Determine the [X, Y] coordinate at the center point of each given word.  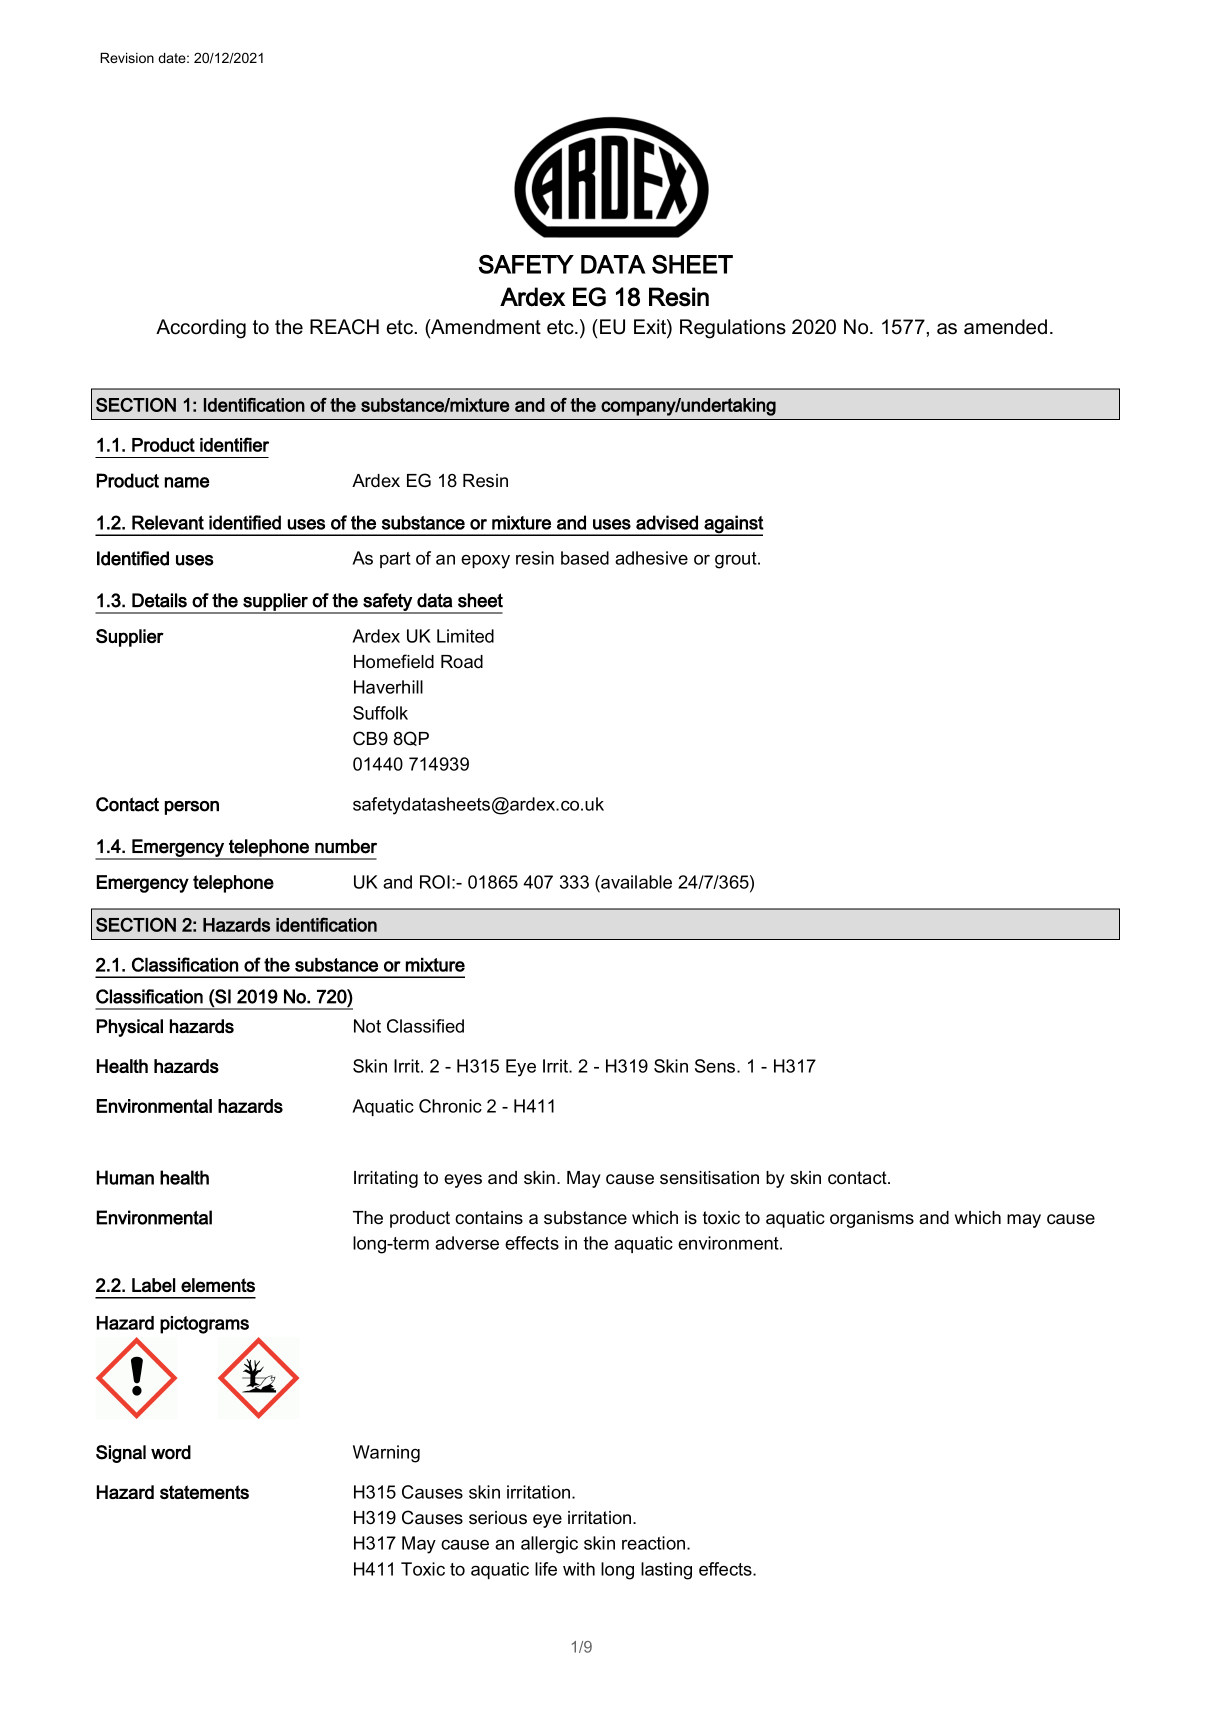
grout [737, 560]
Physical [130, 1028]
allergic [549, 1545]
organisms [872, 1219]
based [585, 558]
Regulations [733, 329]
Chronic [450, 1106]
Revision [127, 57]
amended [1005, 327]
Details [159, 600]
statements [204, 1492]
